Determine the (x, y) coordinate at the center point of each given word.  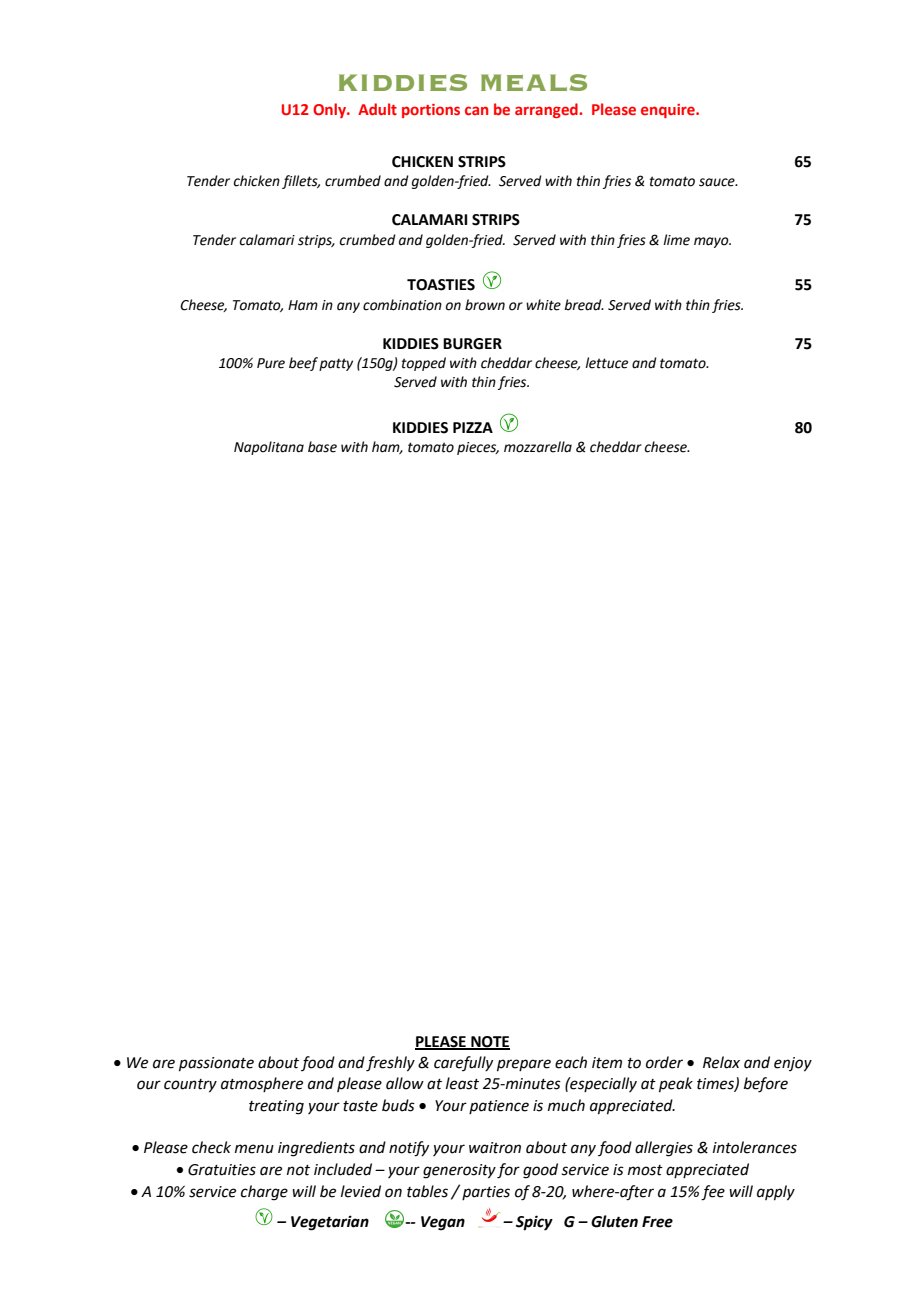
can (476, 110)
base (322, 447)
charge (264, 1193)
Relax (721, 1062)
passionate (216, 1064)
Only (330, 110)
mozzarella (538, 447)
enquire (669, 111)
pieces (478, 448)
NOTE (489, 1042)
